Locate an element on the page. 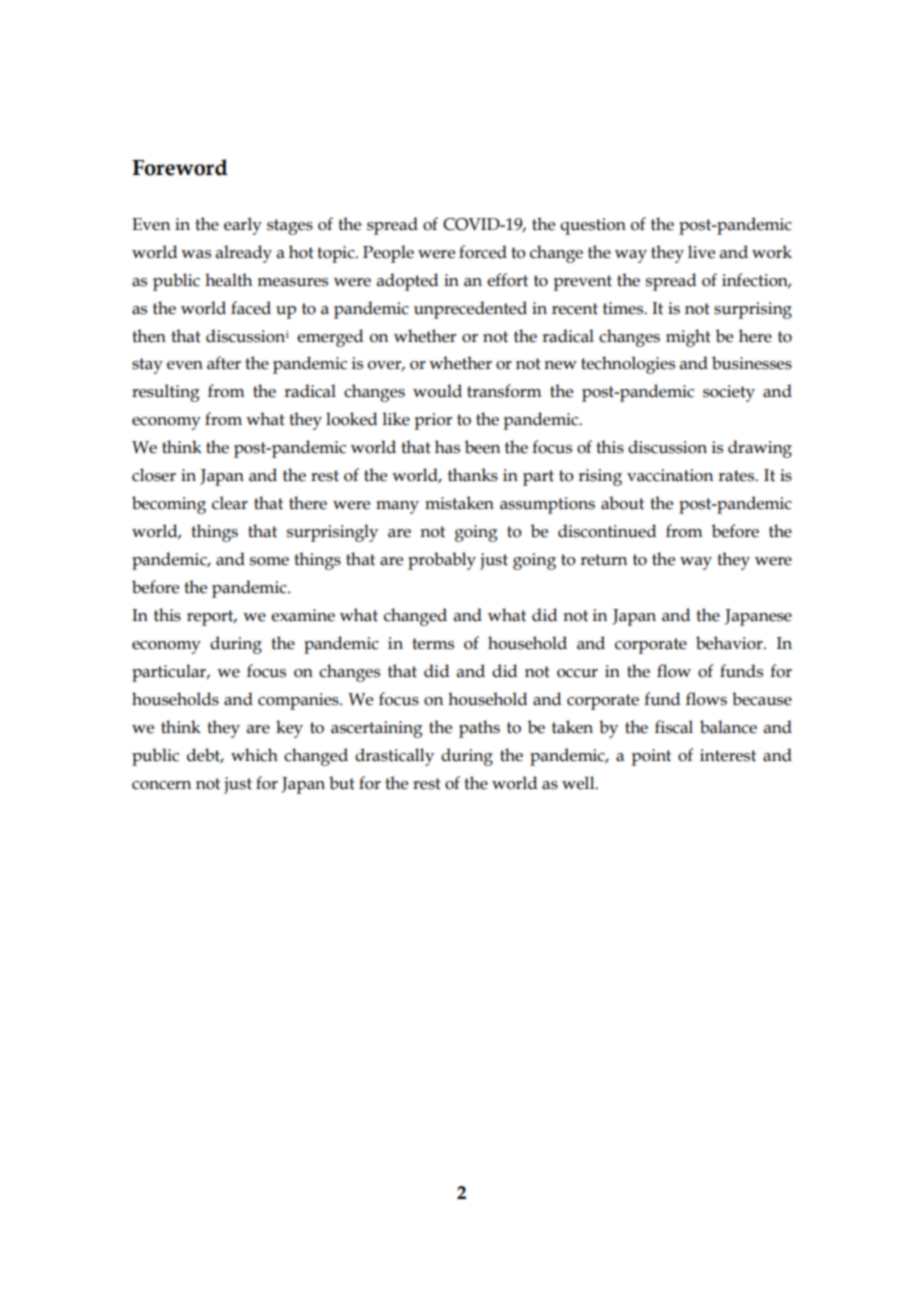  thanks is located at coordinates (473, 475).
